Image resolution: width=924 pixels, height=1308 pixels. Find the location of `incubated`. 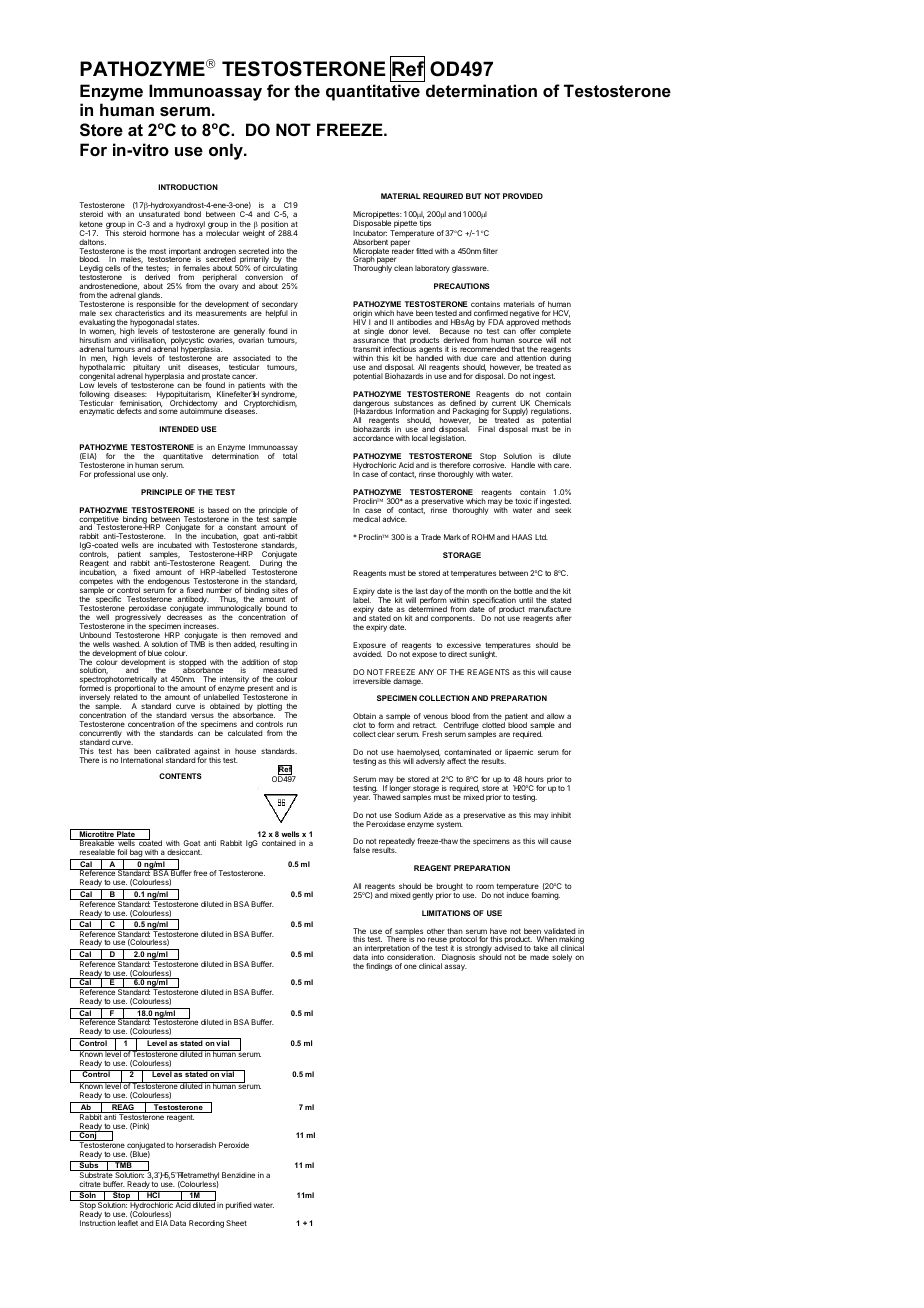

incubated is located at coordinates (174, 545).
